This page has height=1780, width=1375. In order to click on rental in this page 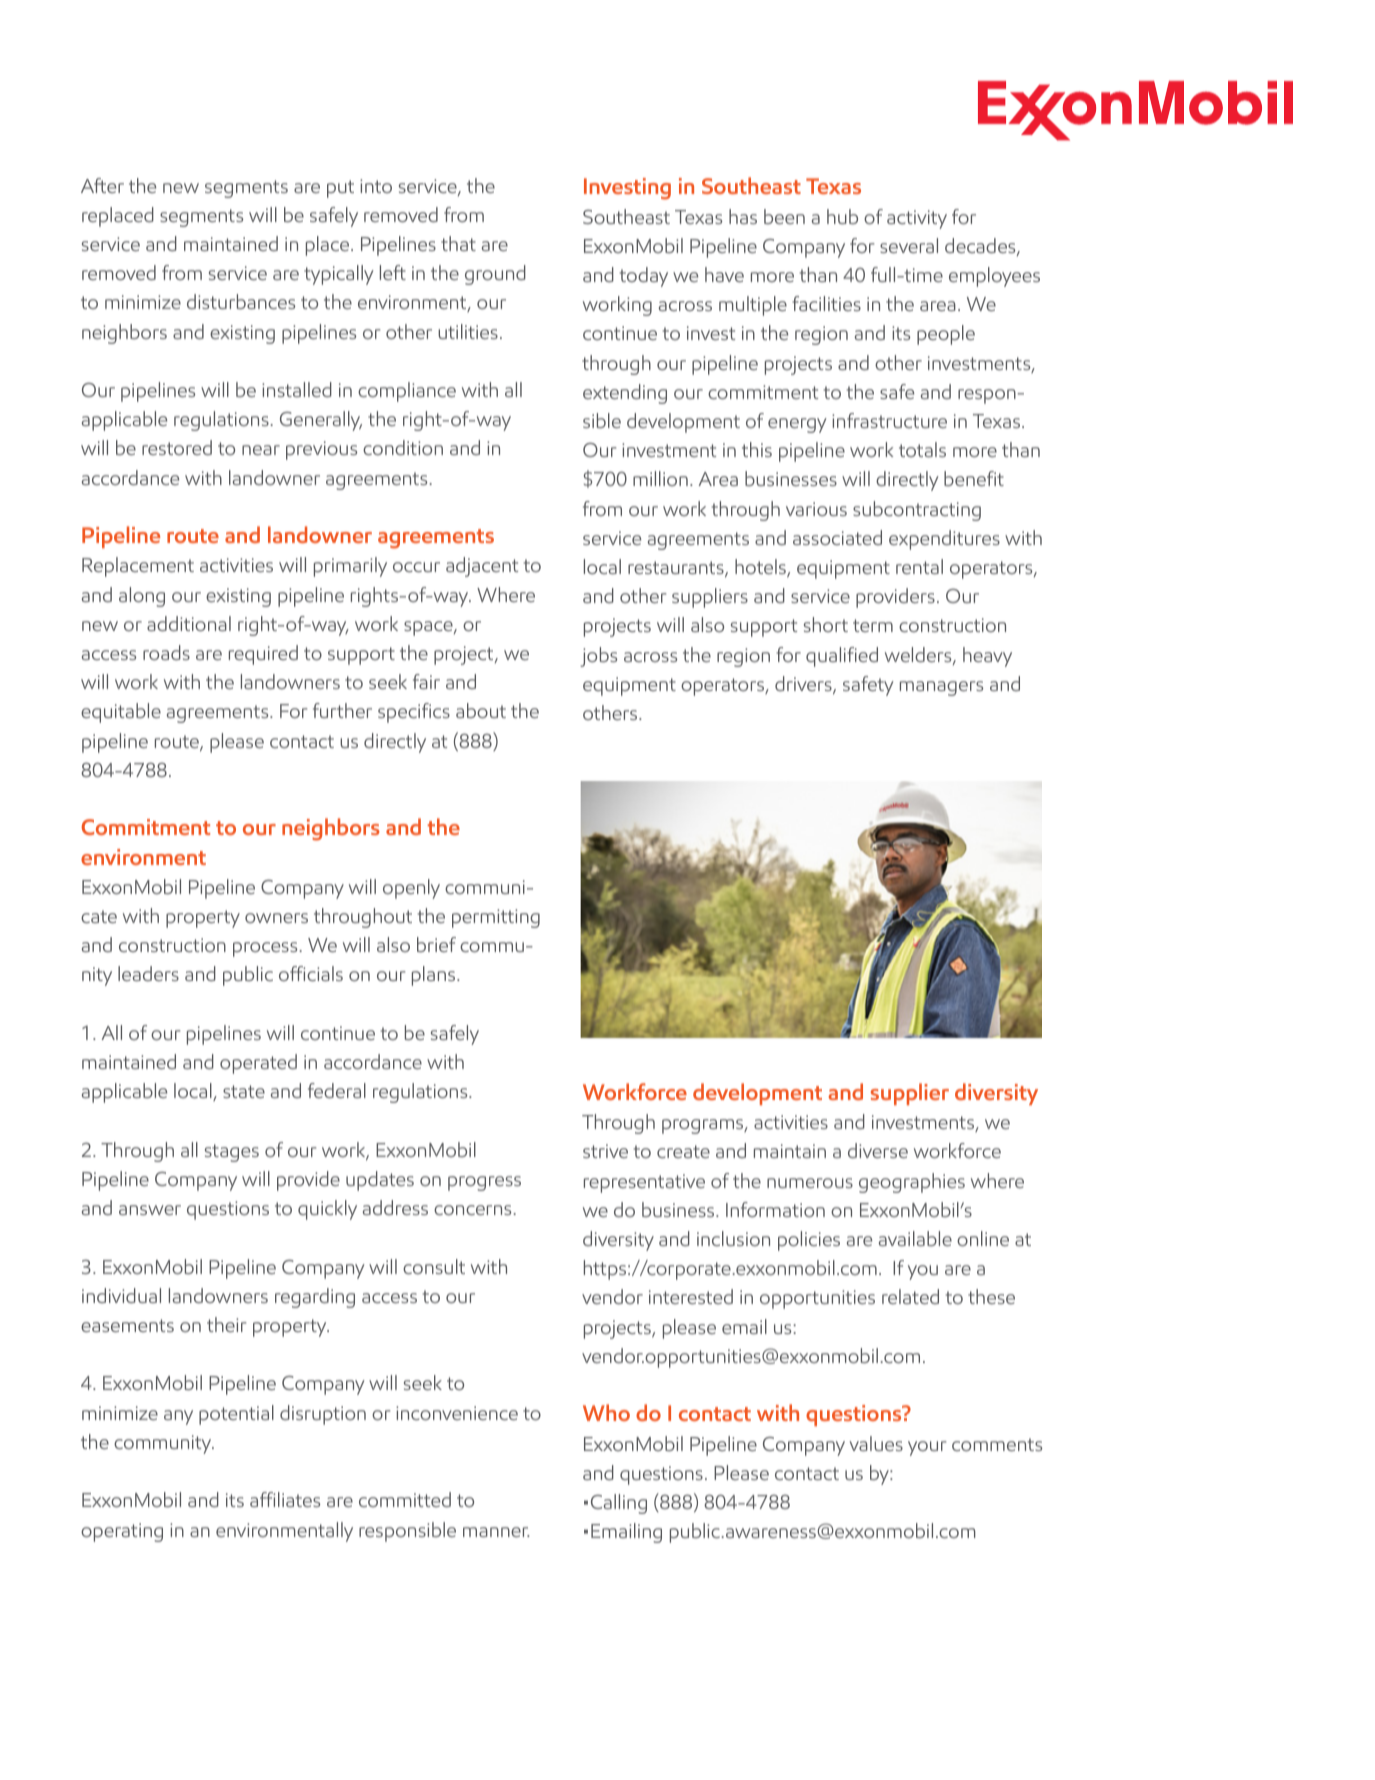, I will do `click(919, 566)`.
